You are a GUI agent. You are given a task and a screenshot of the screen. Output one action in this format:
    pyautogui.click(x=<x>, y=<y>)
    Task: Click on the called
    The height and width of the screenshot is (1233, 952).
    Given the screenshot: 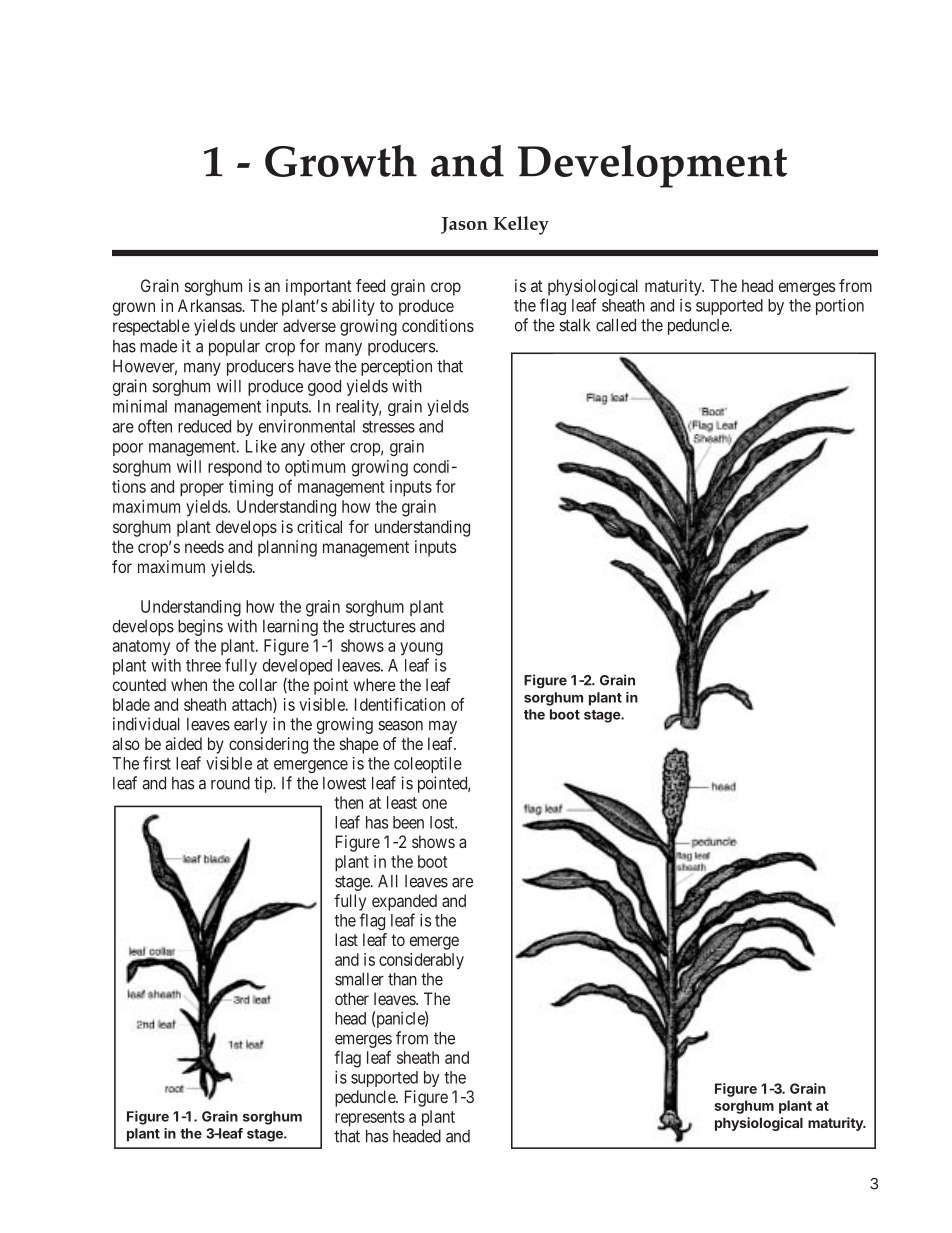 What is the action you would take?
    pyautogui.click(x=616, y=325)
